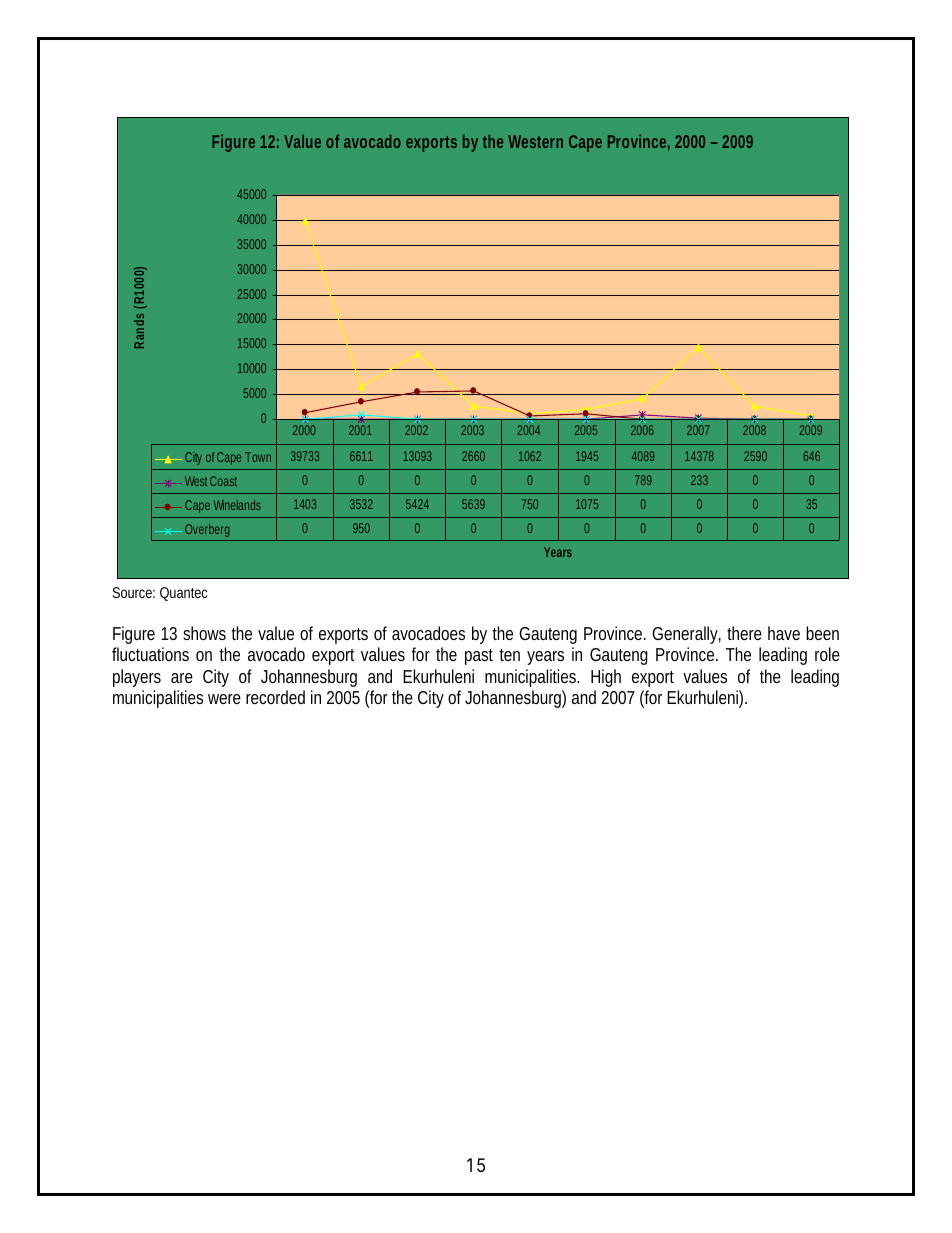 The image size is (952, 1233). What do you see at coordinates (822, 633) in the image?
I see `been` at bounding box center [822, 633].
